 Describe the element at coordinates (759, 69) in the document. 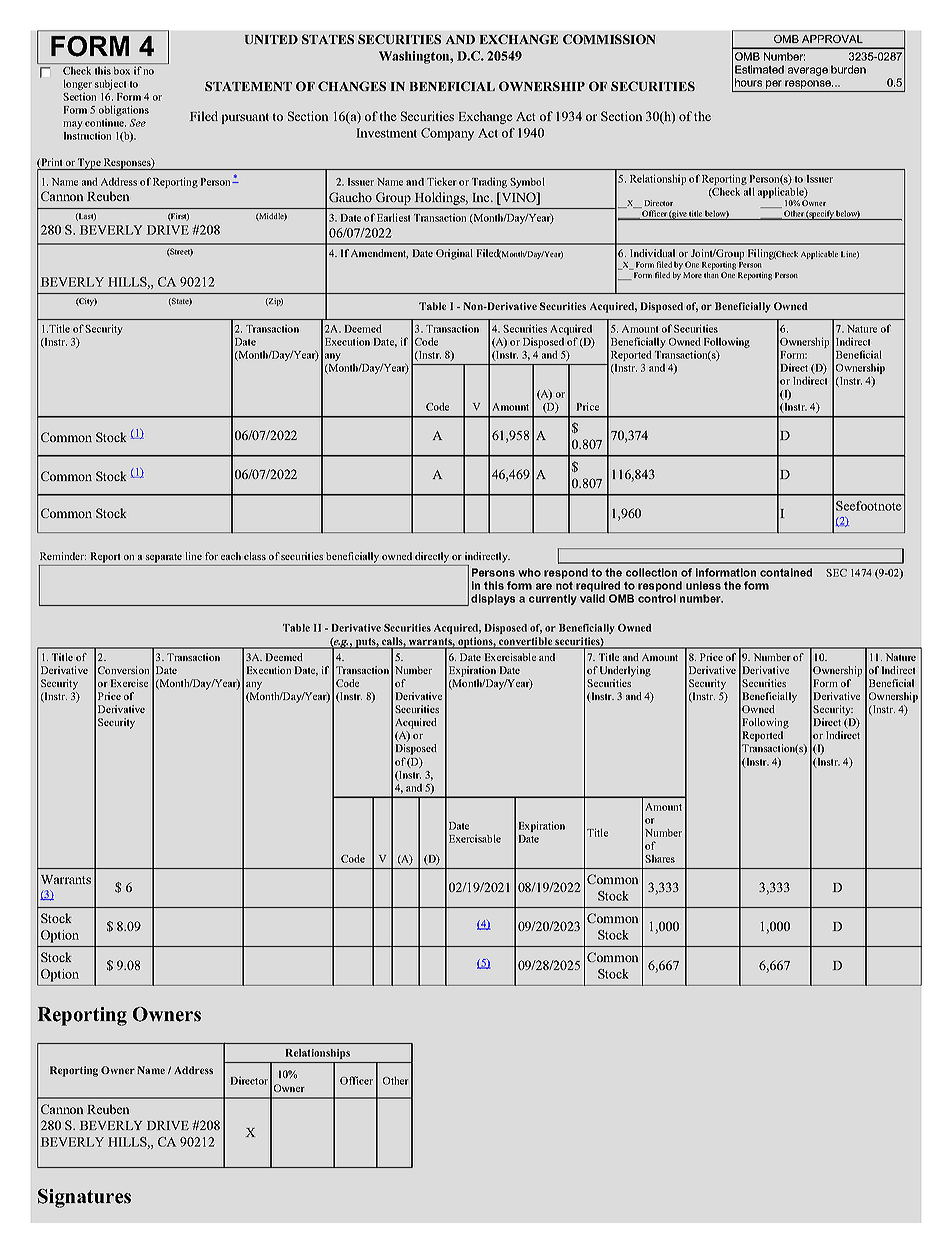

I see `Estimated` at that location.
